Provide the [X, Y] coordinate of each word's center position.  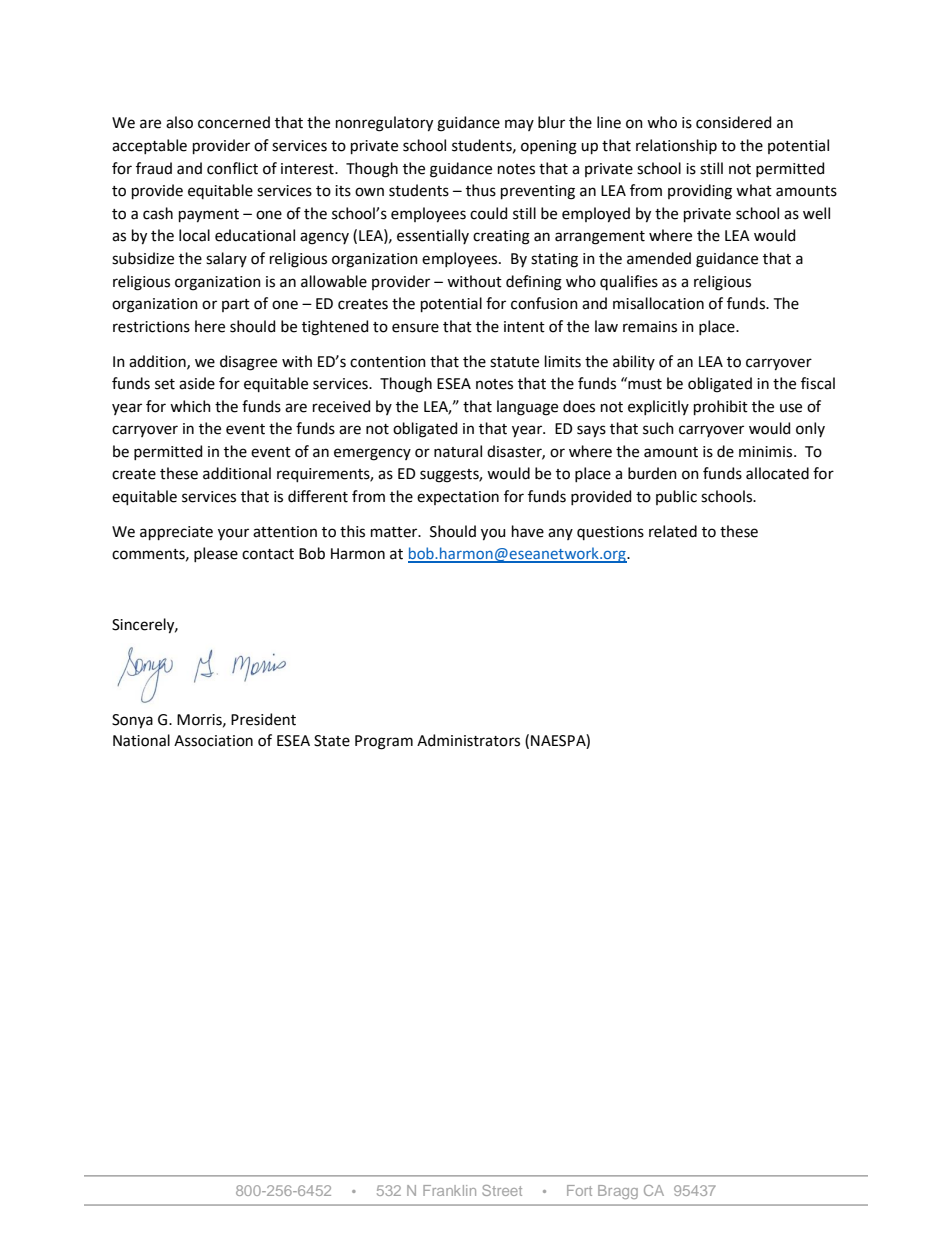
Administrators [468, 740]
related [673, 531]
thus [481, 190]
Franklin [449, 1190]
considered [733, 122]
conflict [232, 168]
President [263, 719]
